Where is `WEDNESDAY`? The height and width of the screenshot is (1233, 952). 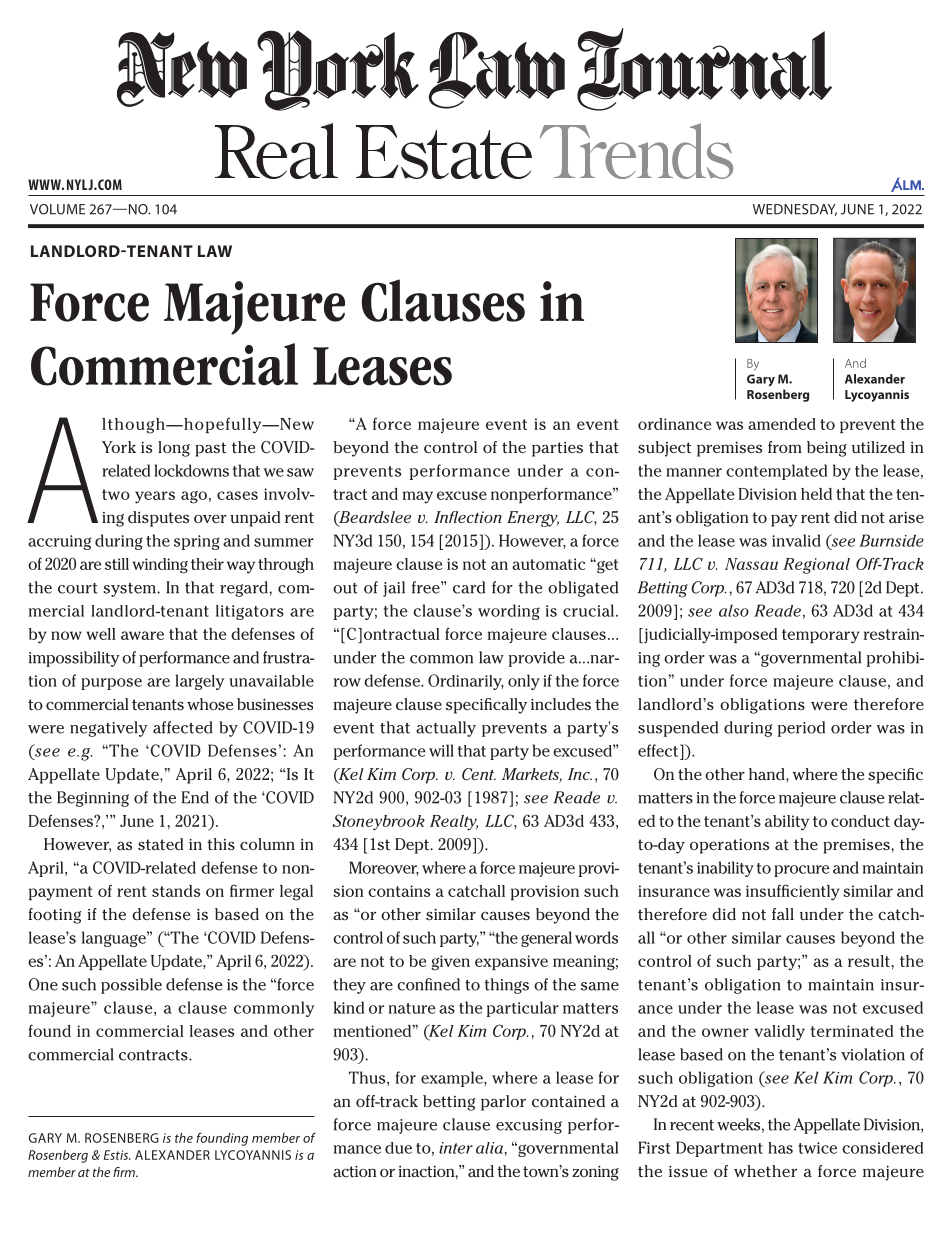 WEDNESDAY is located at coordinates (795, 210).
